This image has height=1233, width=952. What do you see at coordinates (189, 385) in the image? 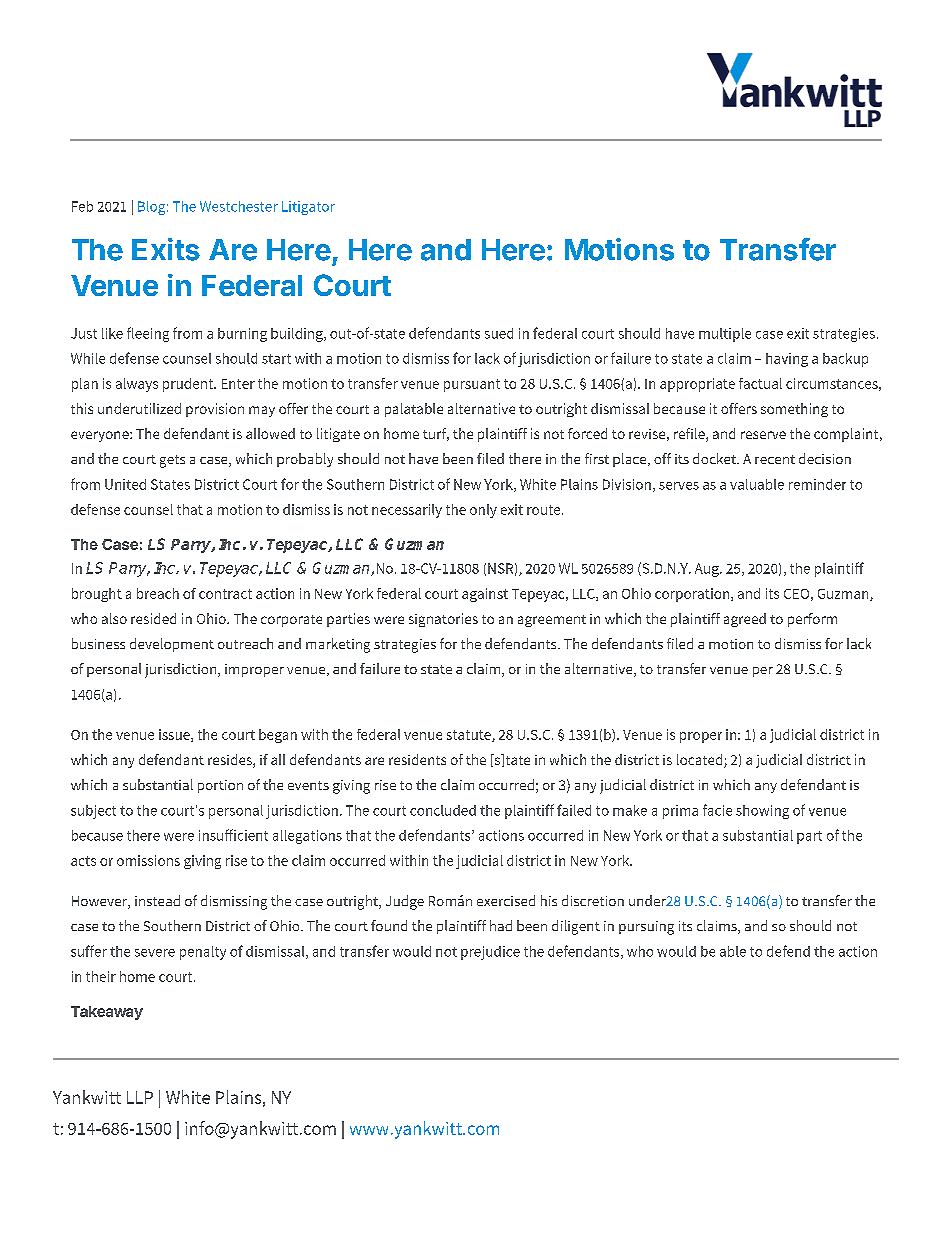
I see `prudent` at bounding box center [189, 385].
